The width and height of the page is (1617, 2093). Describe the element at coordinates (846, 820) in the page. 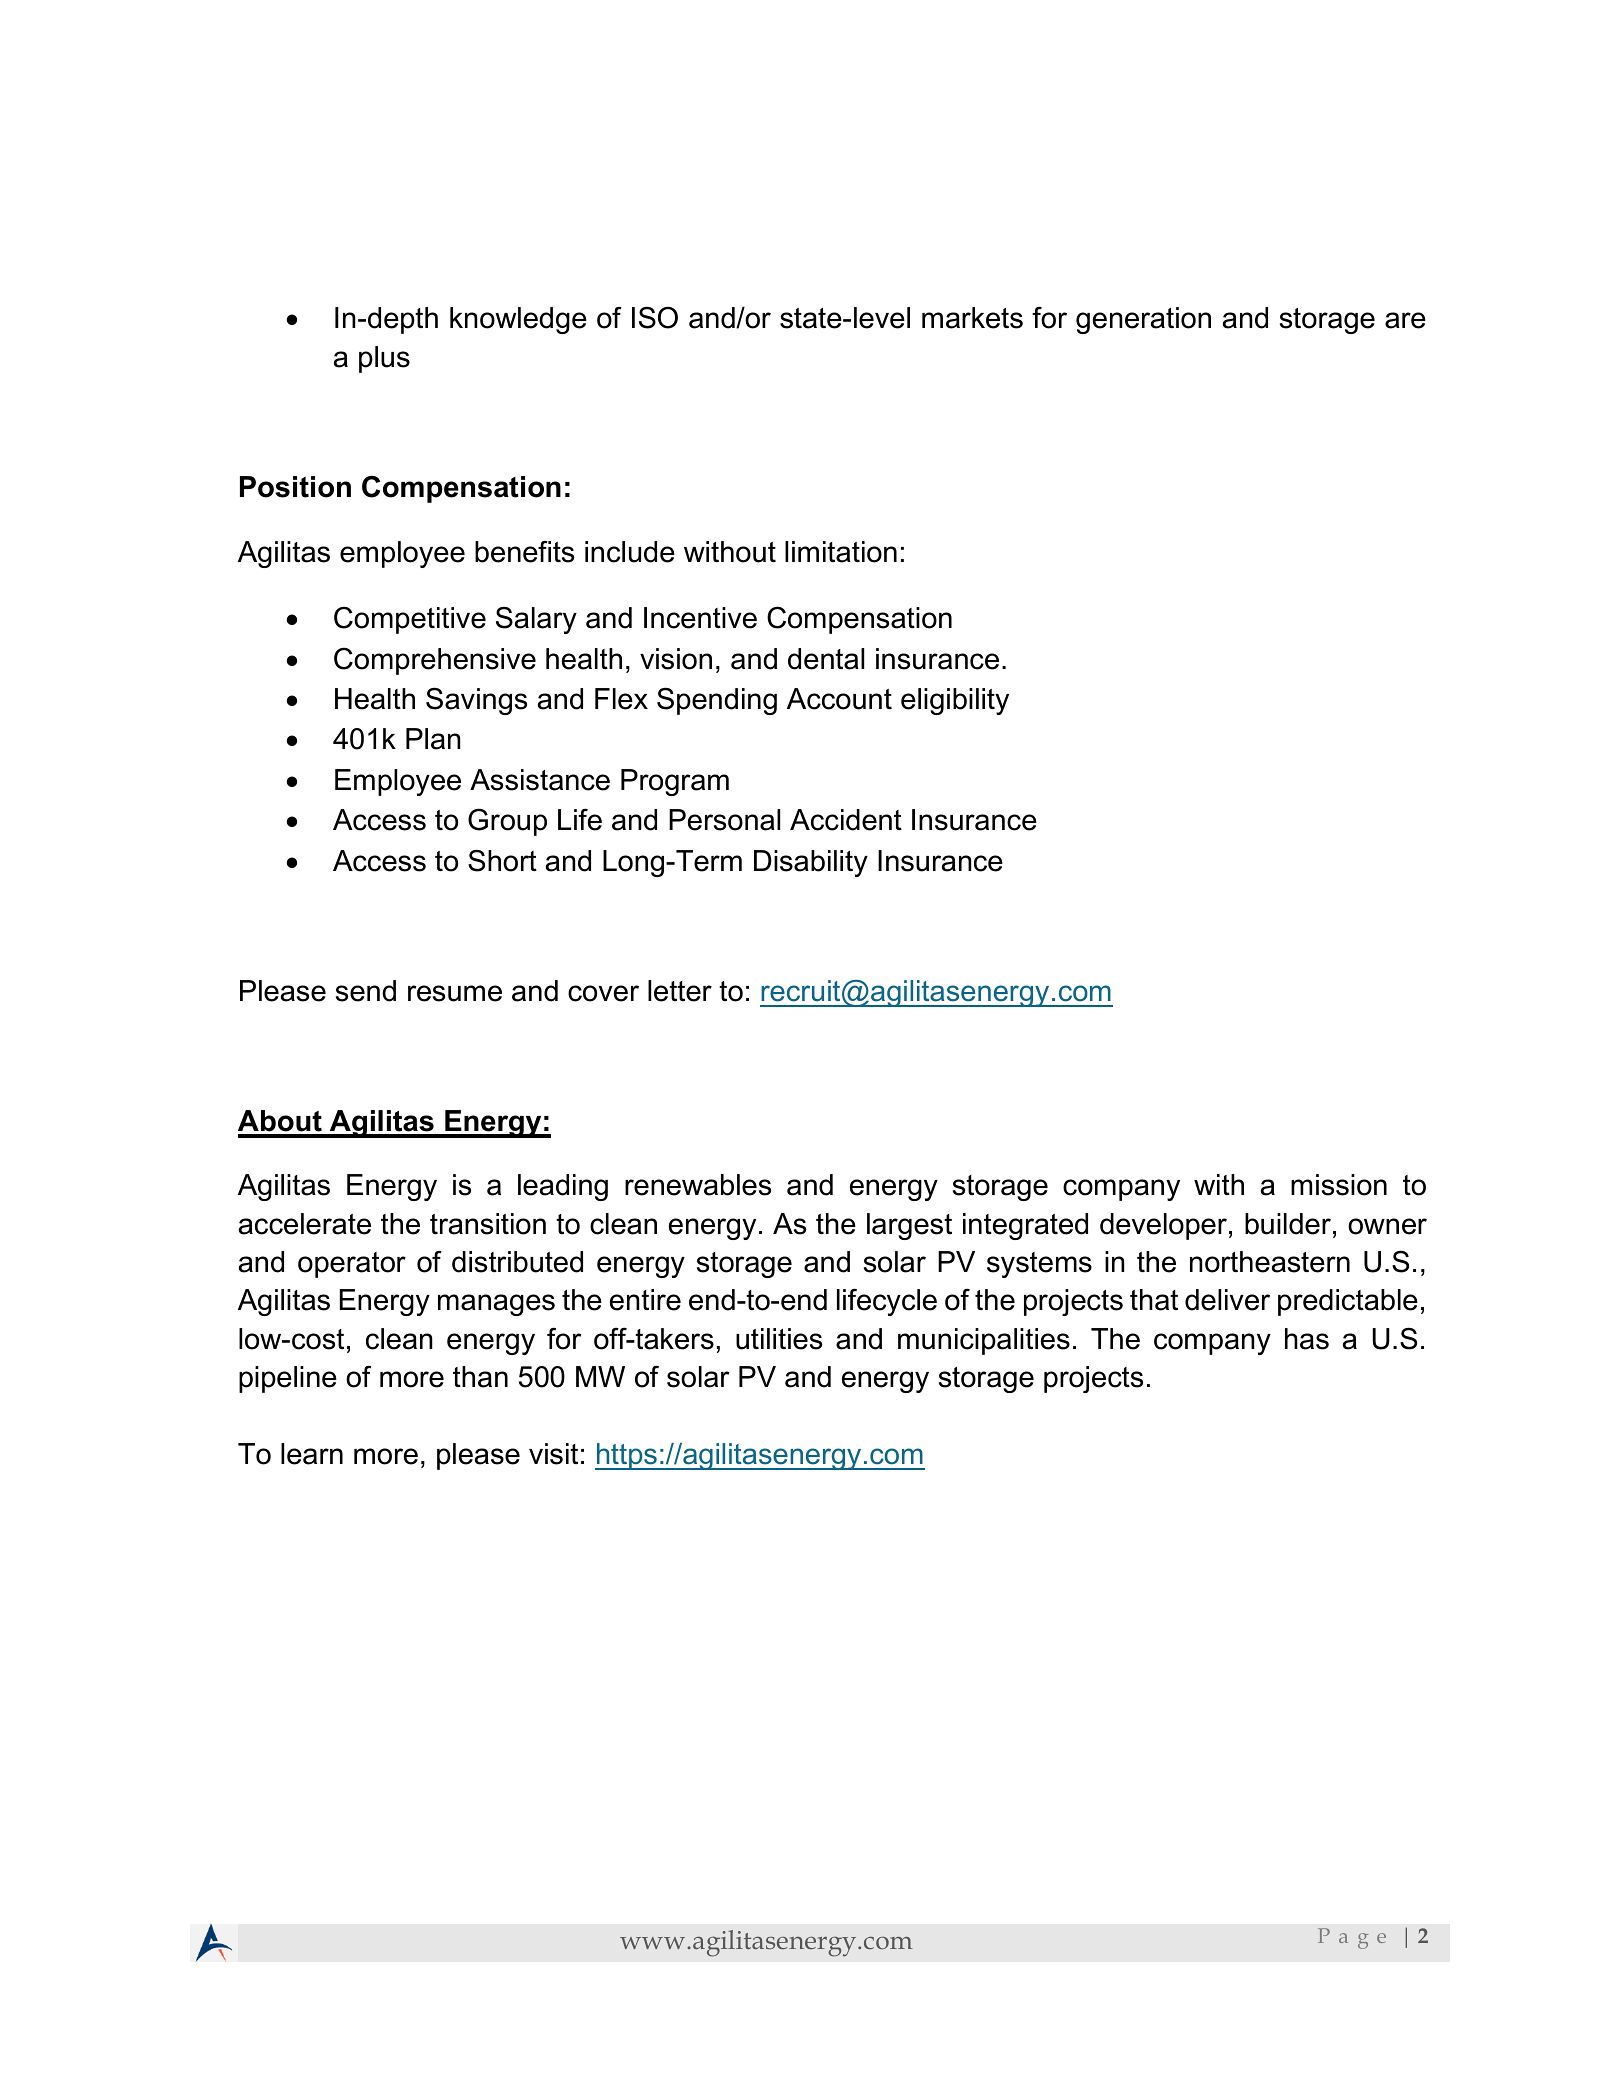

I see `Accident` at that location.
